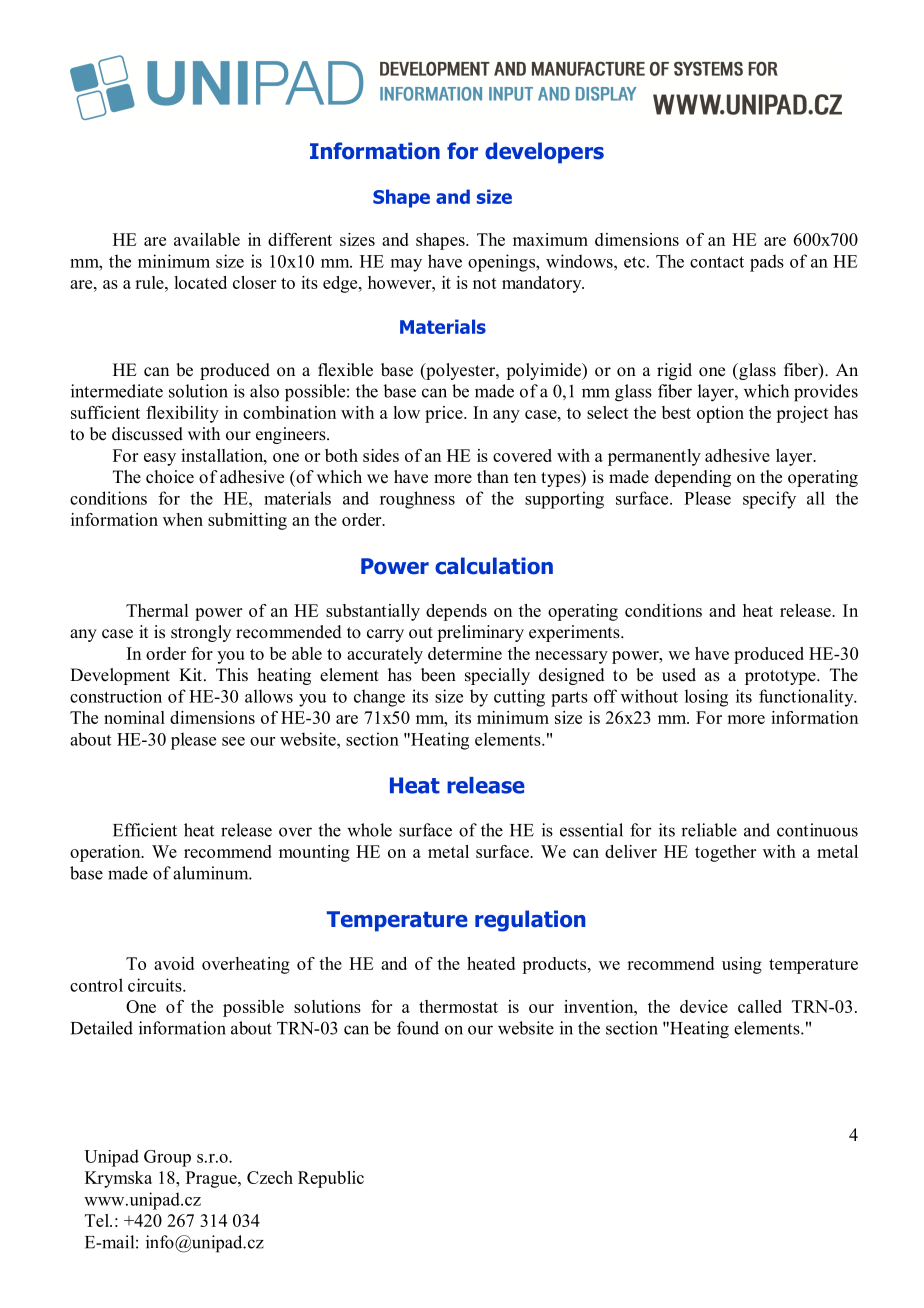 Image resolution: width=924 pixels, height=1308 pixels. Describe the element at coordinates (760, 1006) in the document. I see `called` at that location.
